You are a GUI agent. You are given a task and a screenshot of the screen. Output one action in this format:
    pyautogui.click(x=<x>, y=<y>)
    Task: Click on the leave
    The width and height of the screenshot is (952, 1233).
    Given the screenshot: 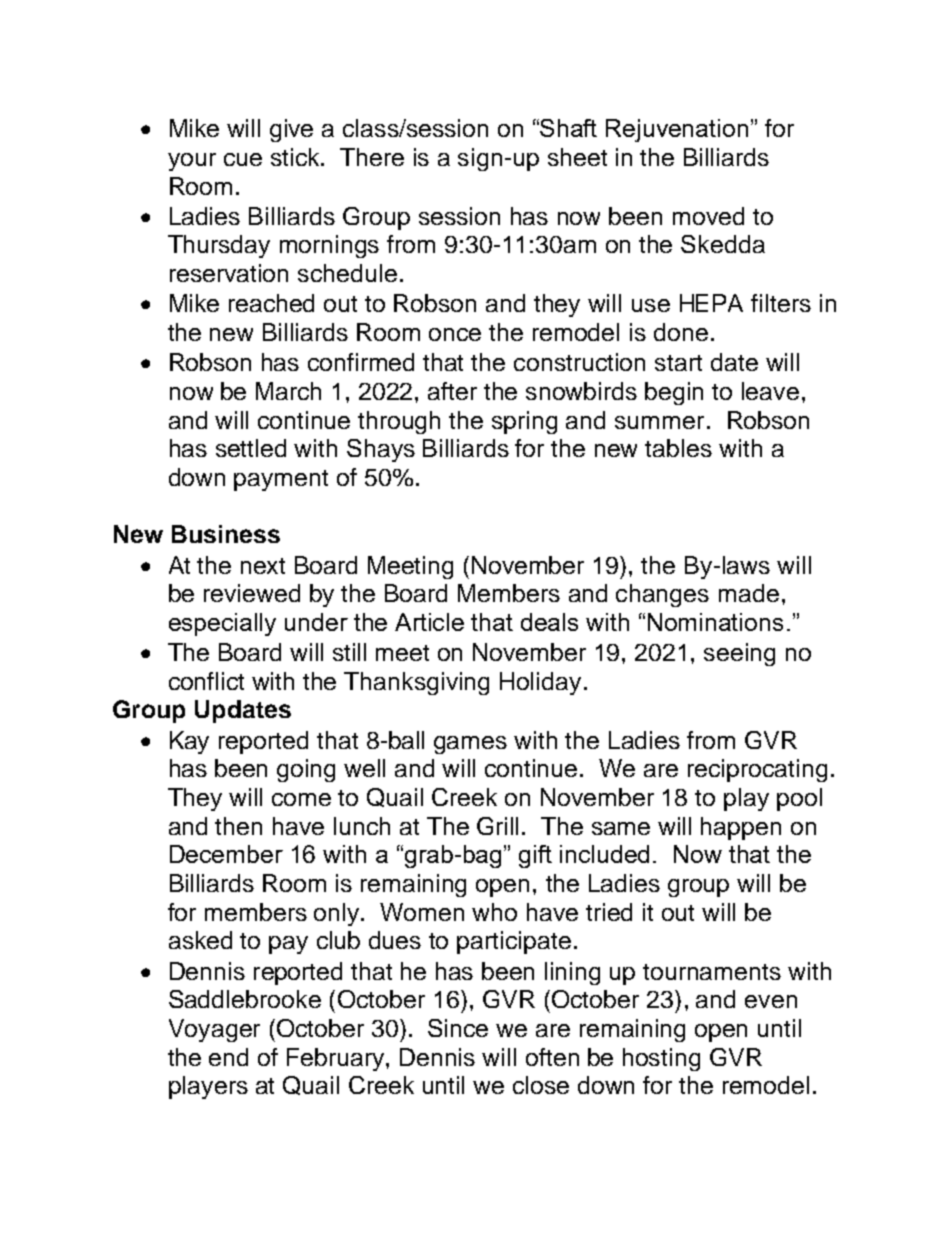 What is the action you would take?
    pyautogui.click(x=770, y=391)
